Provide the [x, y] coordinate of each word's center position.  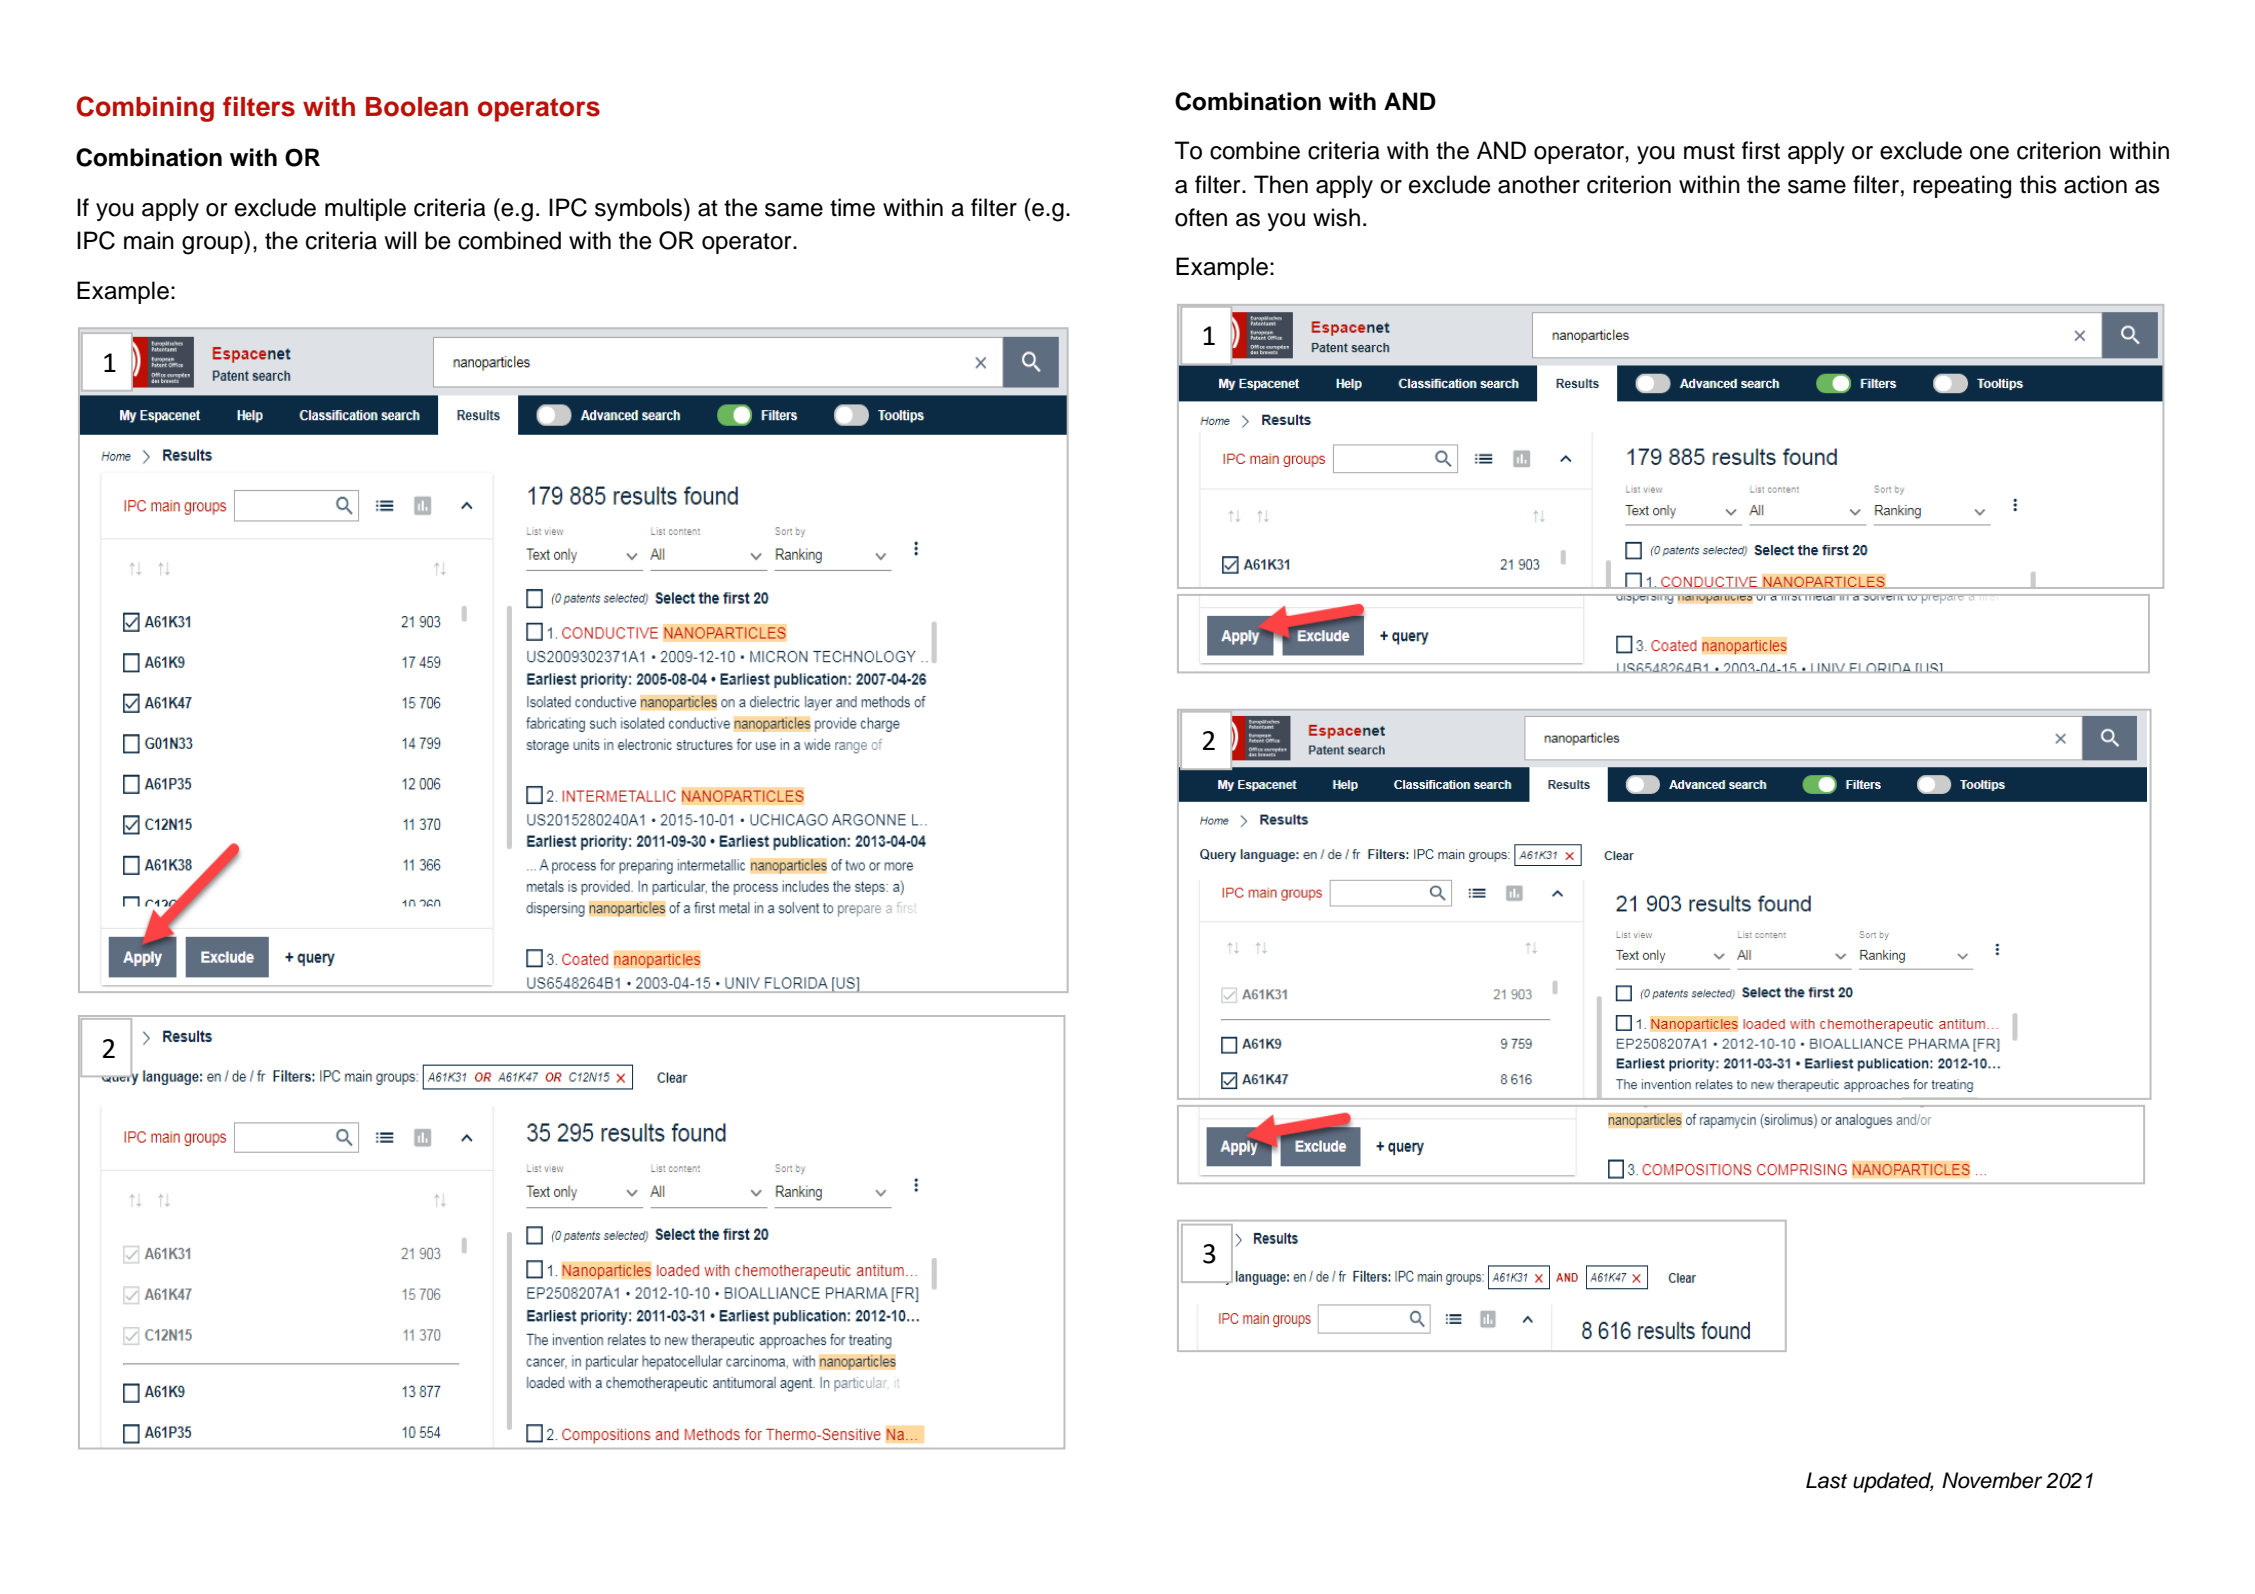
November [1992, 1480]
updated [1893, 1482]
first [1761, 150]
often [1201, 217]
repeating [1962, 187]
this [2038, 184]
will [400, 240]
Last [1826, 1480]
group [213, 245]
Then [1281, 184]
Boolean [417, 107]
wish [1336, 217]
